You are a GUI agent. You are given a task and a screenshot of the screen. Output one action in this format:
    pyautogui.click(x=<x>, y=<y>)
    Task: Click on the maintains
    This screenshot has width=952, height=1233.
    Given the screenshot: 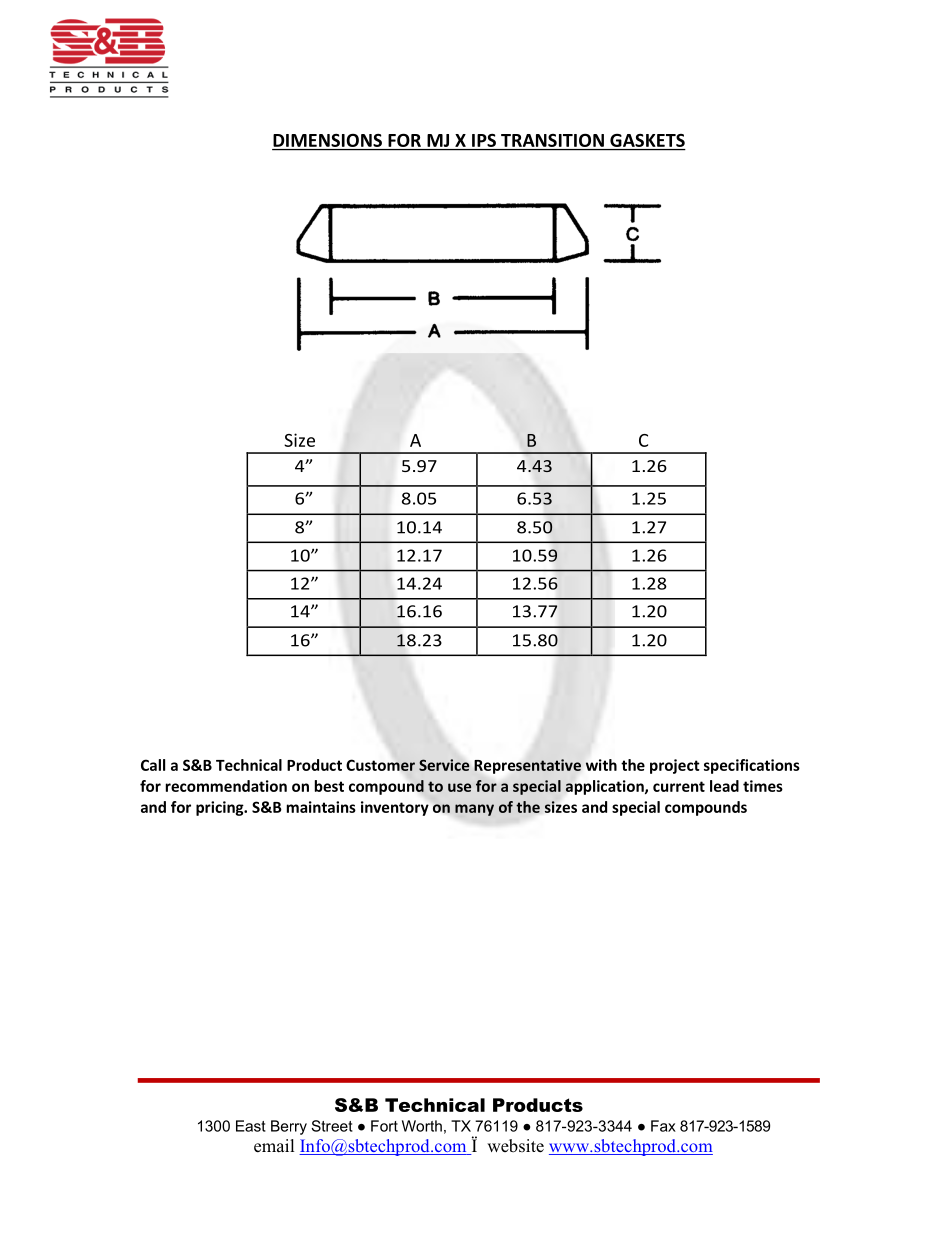 What is the action you would take?
    pyautogui.click(x=321, y=807)
